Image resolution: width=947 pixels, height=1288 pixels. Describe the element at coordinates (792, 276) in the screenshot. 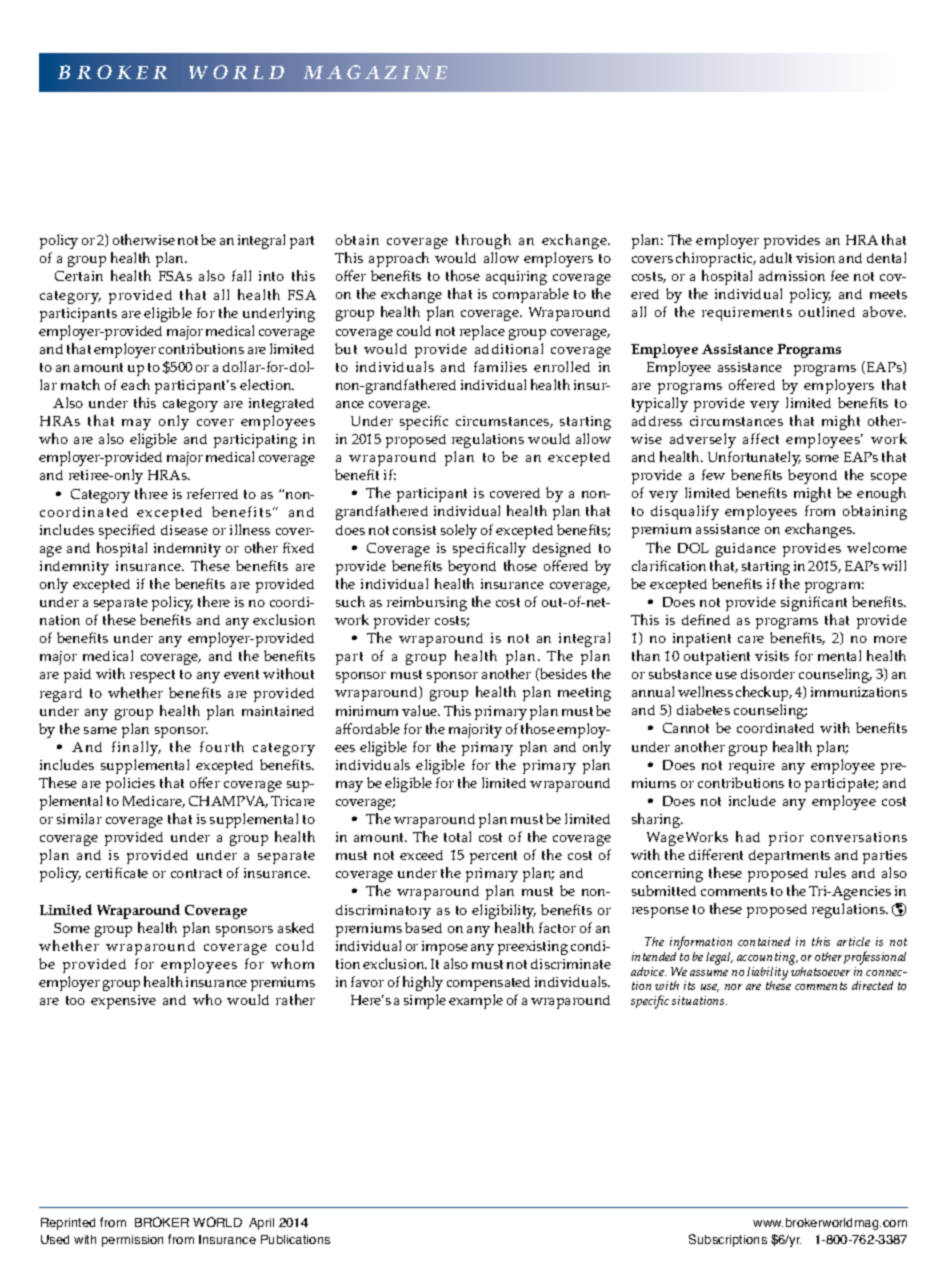

I see `admission` at that location.
